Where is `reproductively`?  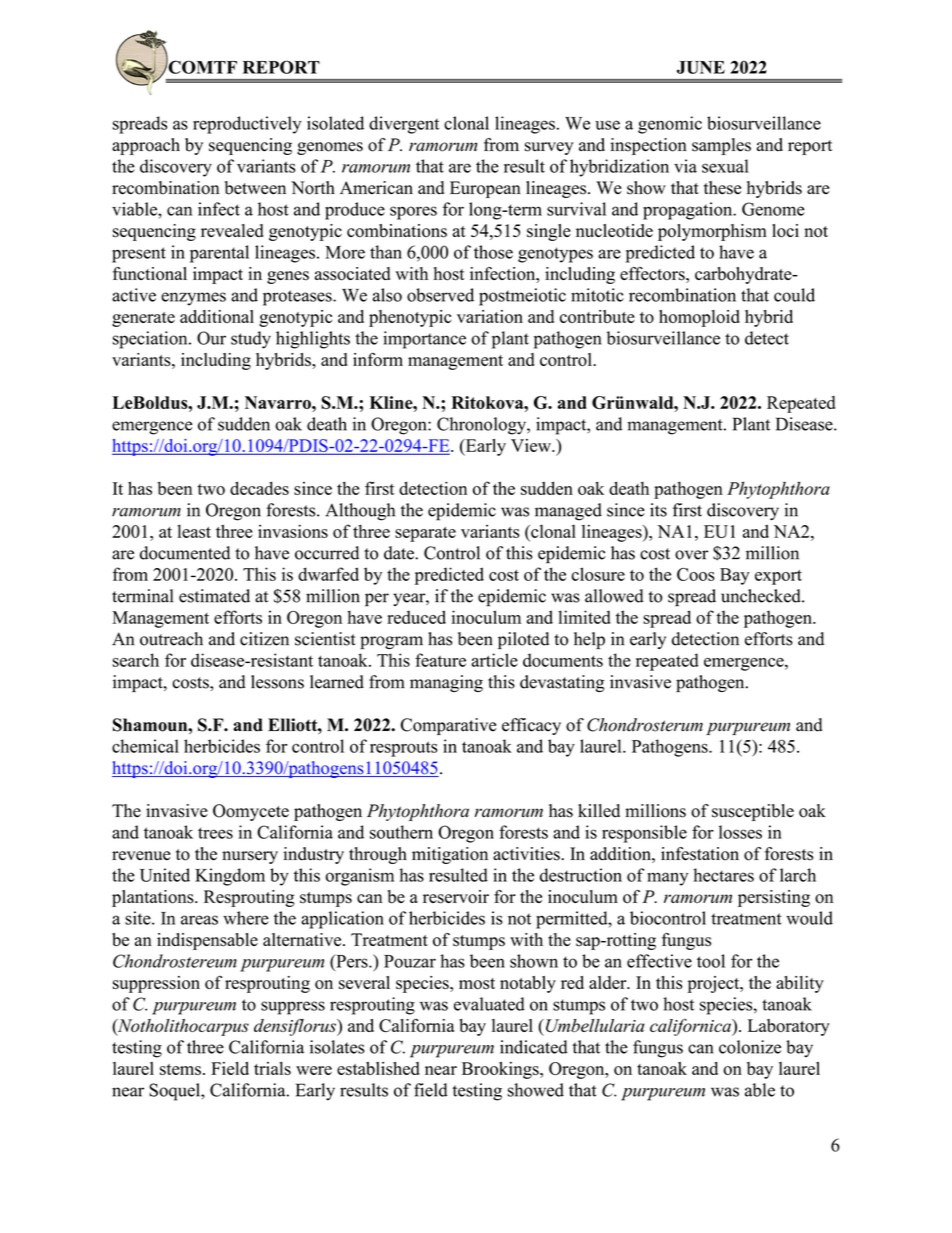
reproductively is located at coordinates (247, 125).
